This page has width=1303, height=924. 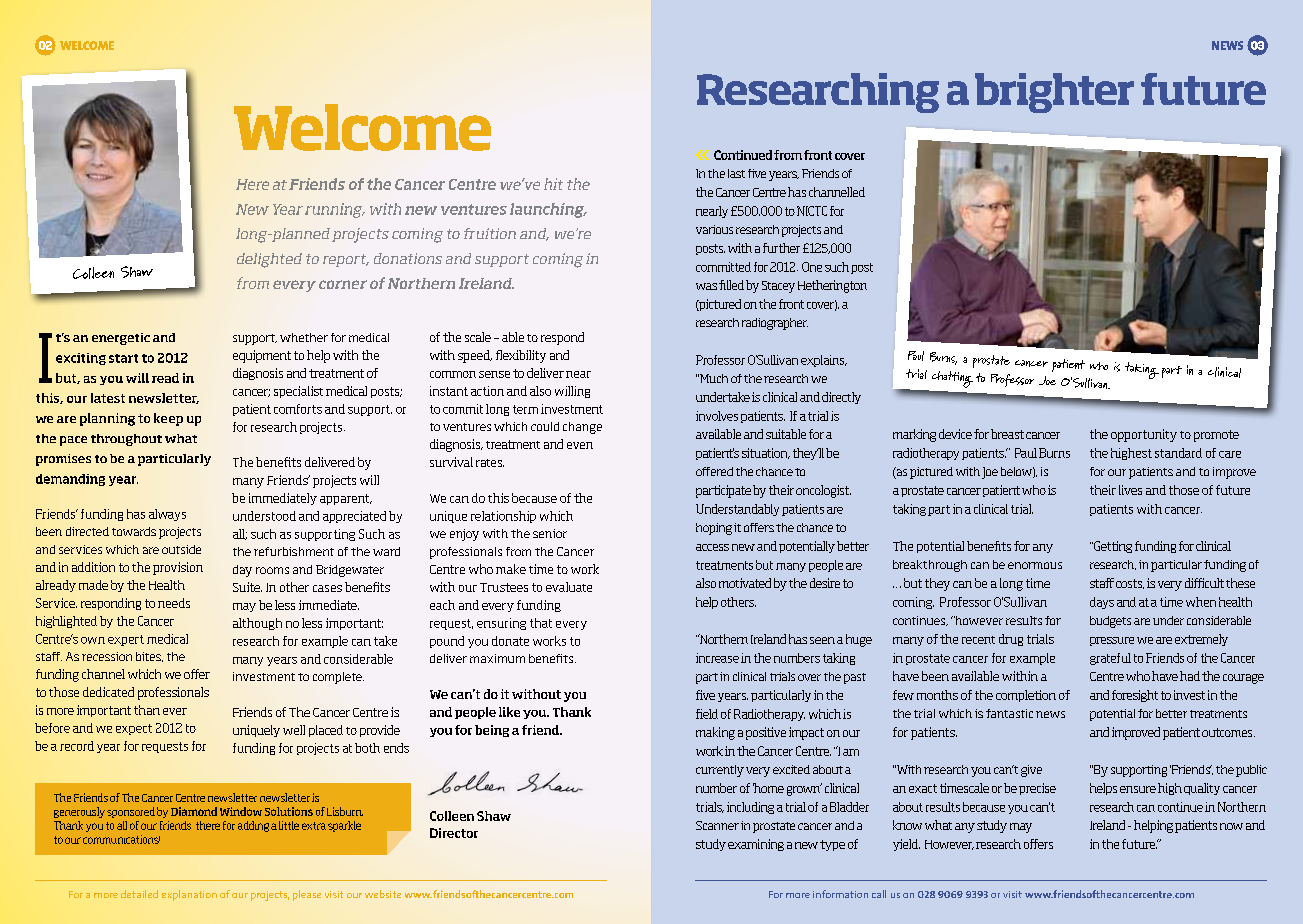 What do you see at coordinates (906, 845) in the page?
I see `yield` at bounding box center [906, 845].
